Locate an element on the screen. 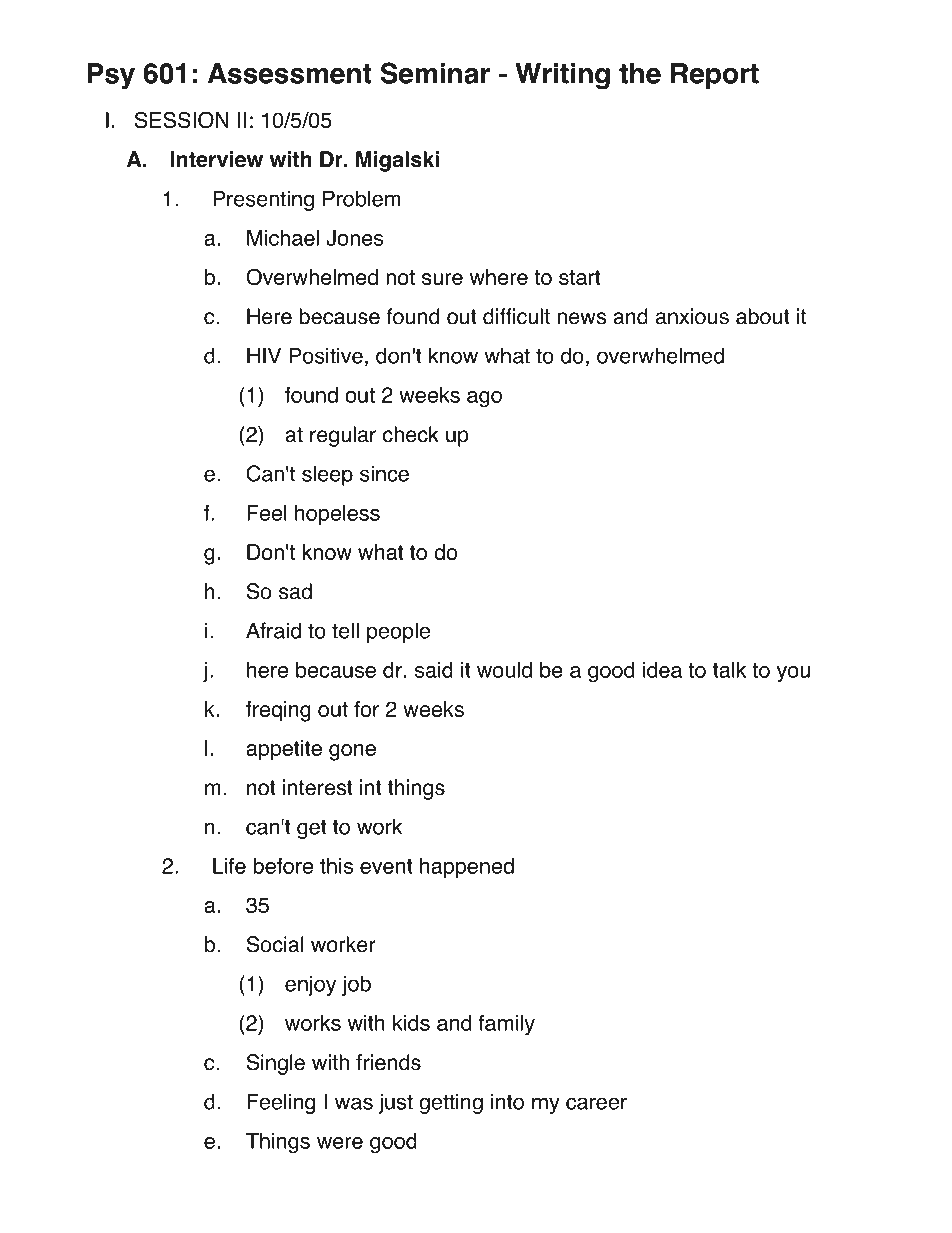 Image resolution: width=952 pixels, height=1233 pixels. Single is located at coordinates (276, 1064).
